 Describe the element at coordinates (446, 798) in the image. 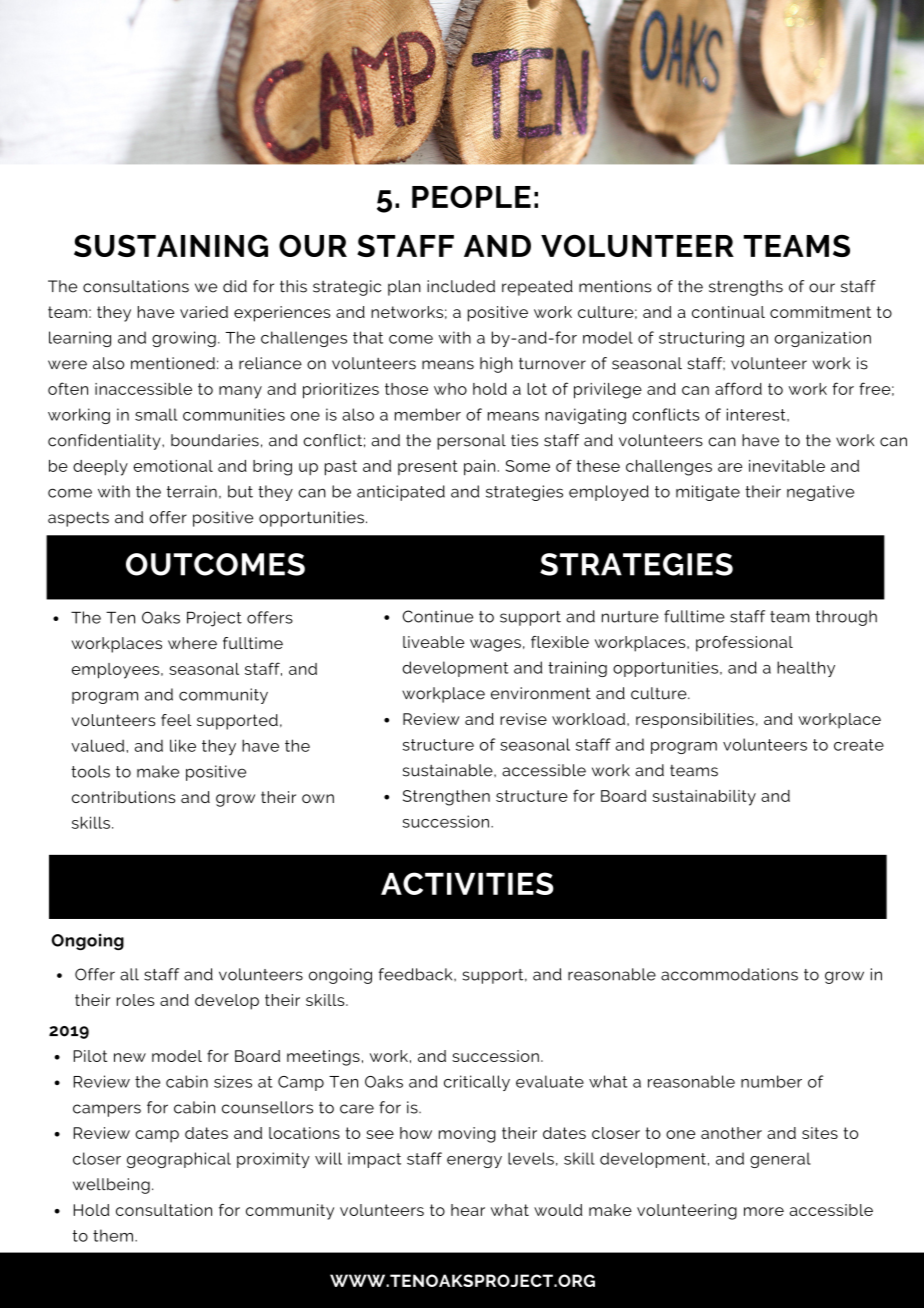

I see `Strengthen` at that location.
